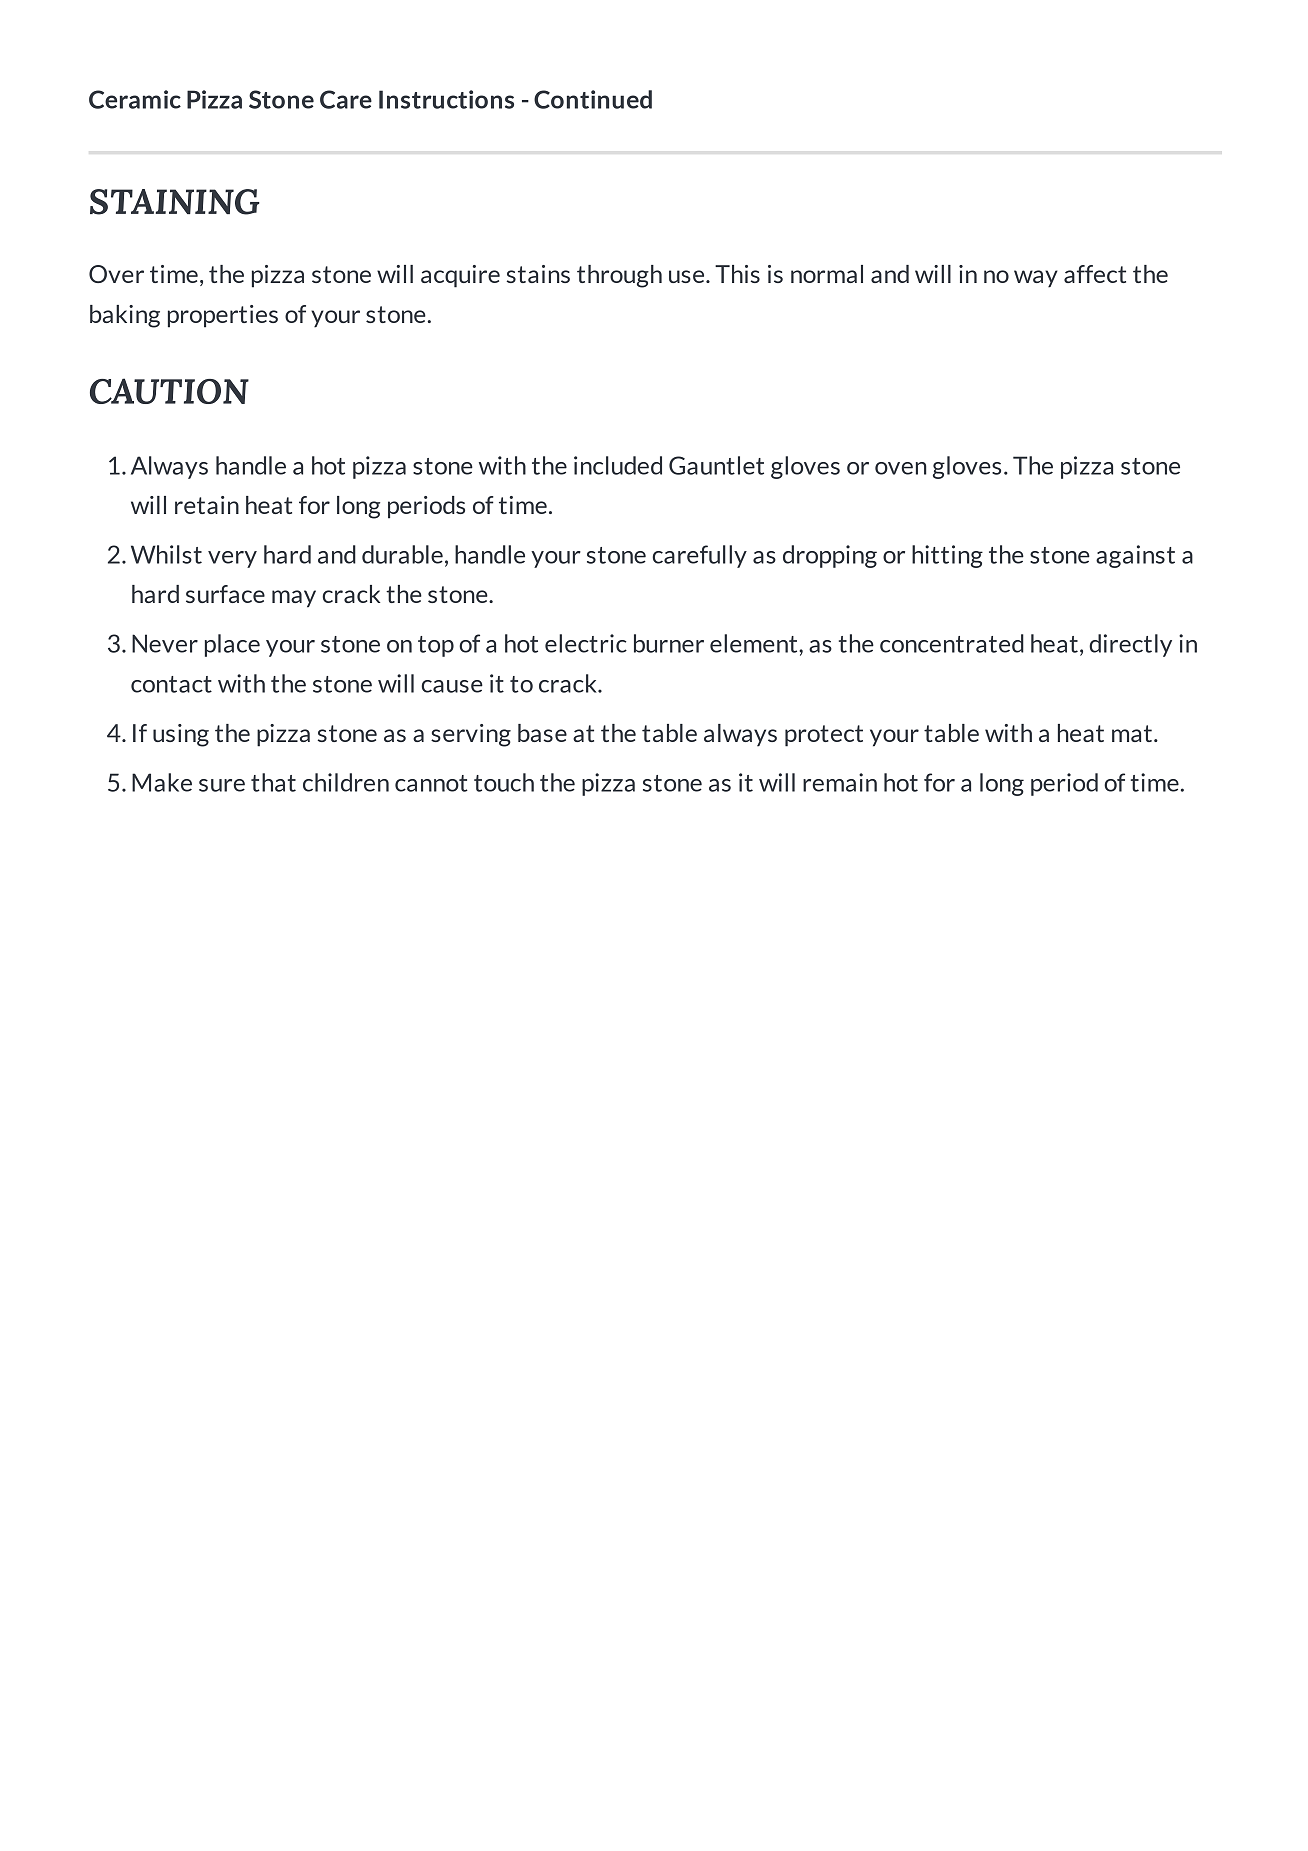  Describe the element at coordinates (273, 782) in the screenshot. I see `that` at that location.
